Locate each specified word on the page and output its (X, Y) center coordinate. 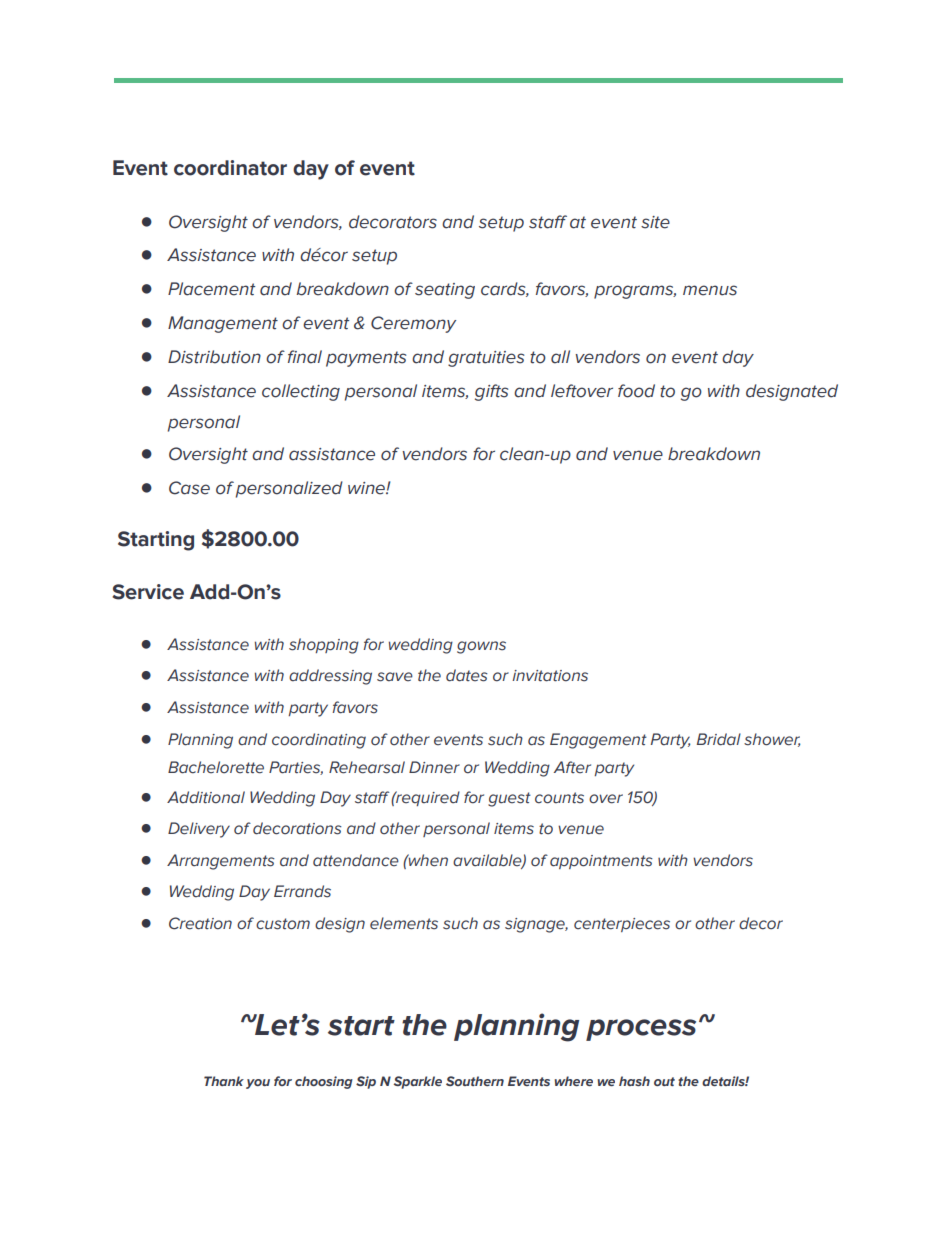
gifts (491, 392)
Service (148, 592)
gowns (481, 647)
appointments (601, 862)
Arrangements (221, 862)
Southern (475, 1081)
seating (445, 291)
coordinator (230, 168)
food (636, 391)
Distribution (214, 357)
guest (509, 799)
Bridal (719, 739)
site (655, 222)
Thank (224, 1081)
